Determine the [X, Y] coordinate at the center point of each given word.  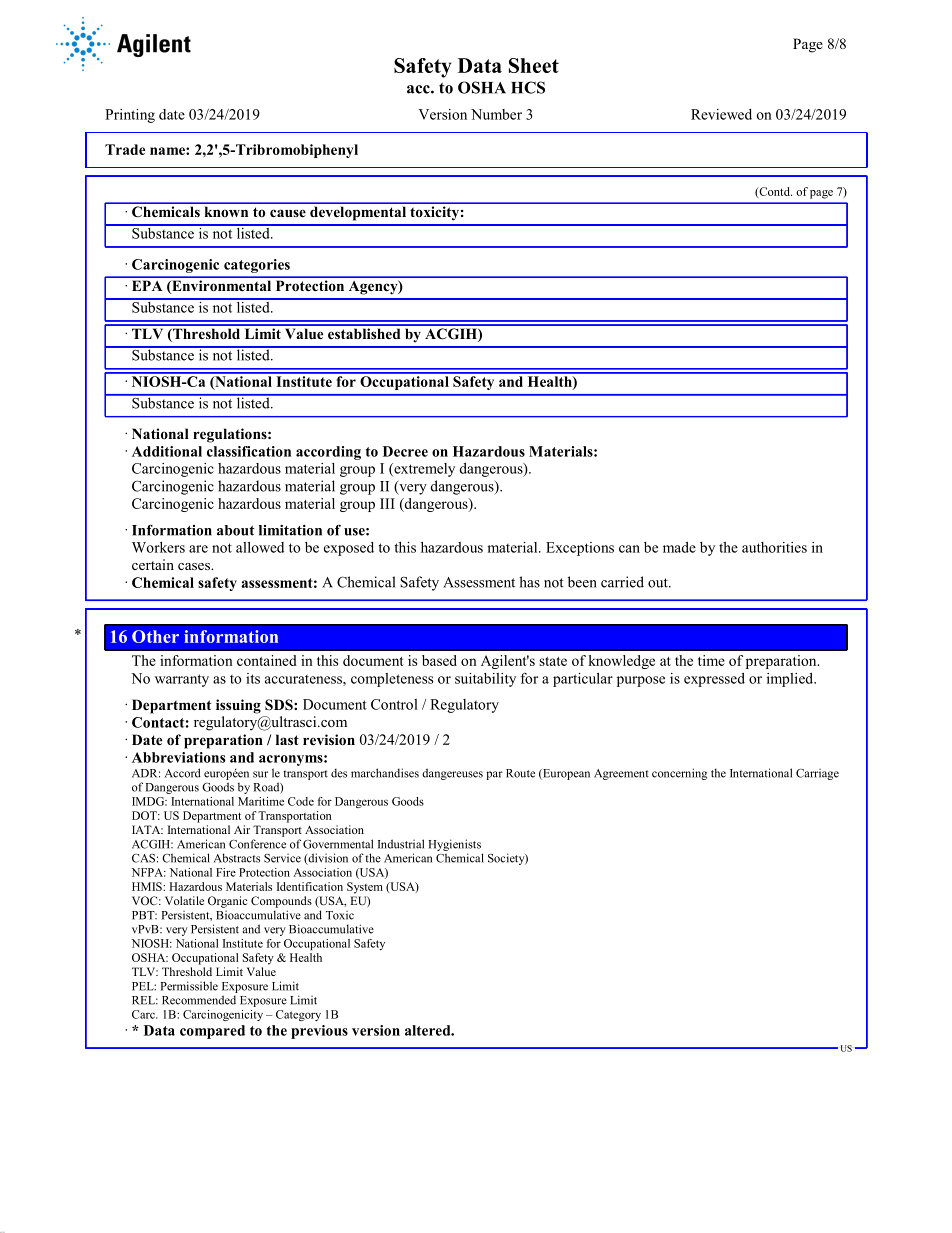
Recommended [199, 1000]
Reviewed [721, 114]
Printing [130, 116]
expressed [714, 680]
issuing [238, 706]
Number [496, 114]
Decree [405, 451]
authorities [774, 547]
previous [319, 1032]
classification [249, 451]
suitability [485, 680]
